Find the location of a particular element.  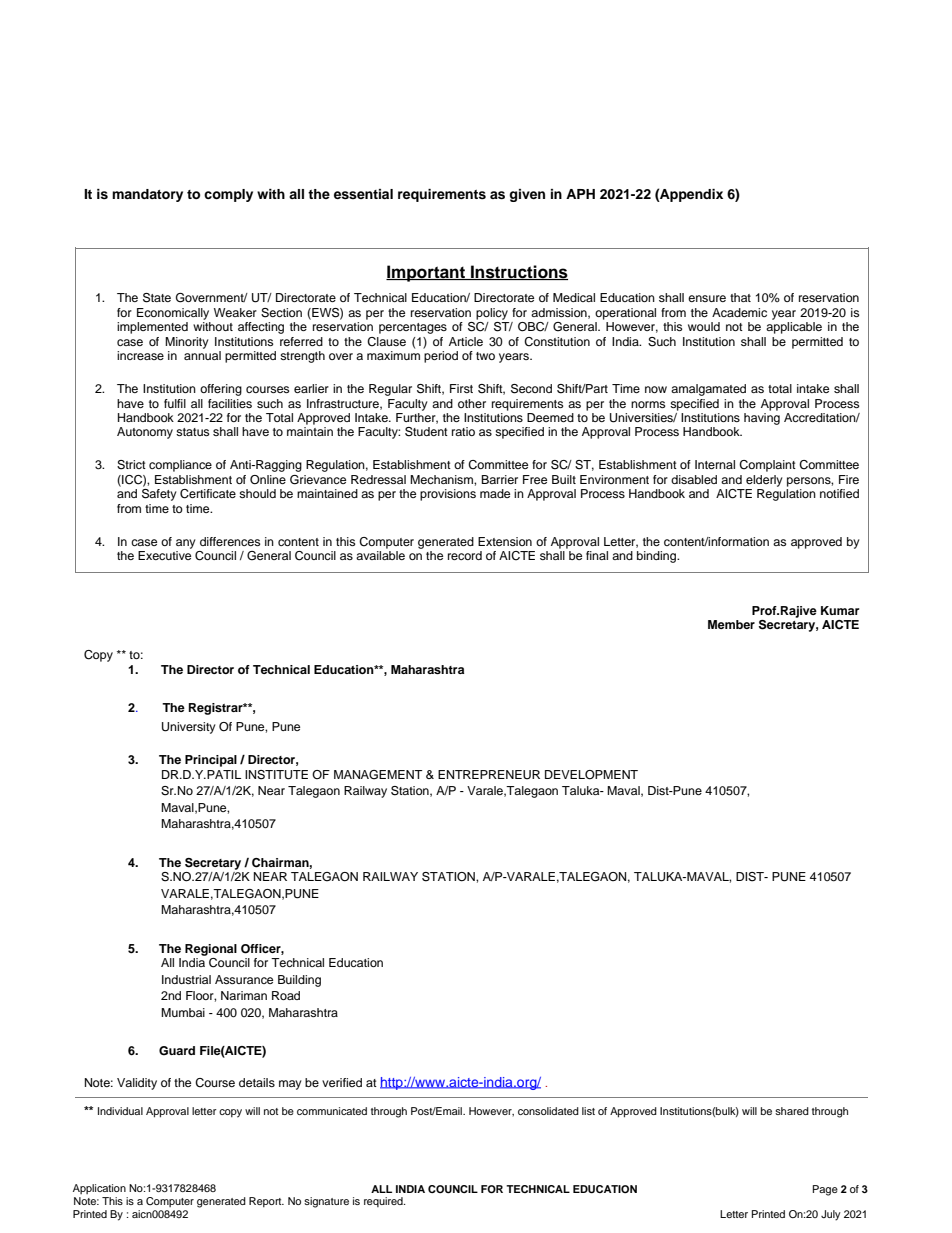

Regional is located at coordinates (211, 950).
